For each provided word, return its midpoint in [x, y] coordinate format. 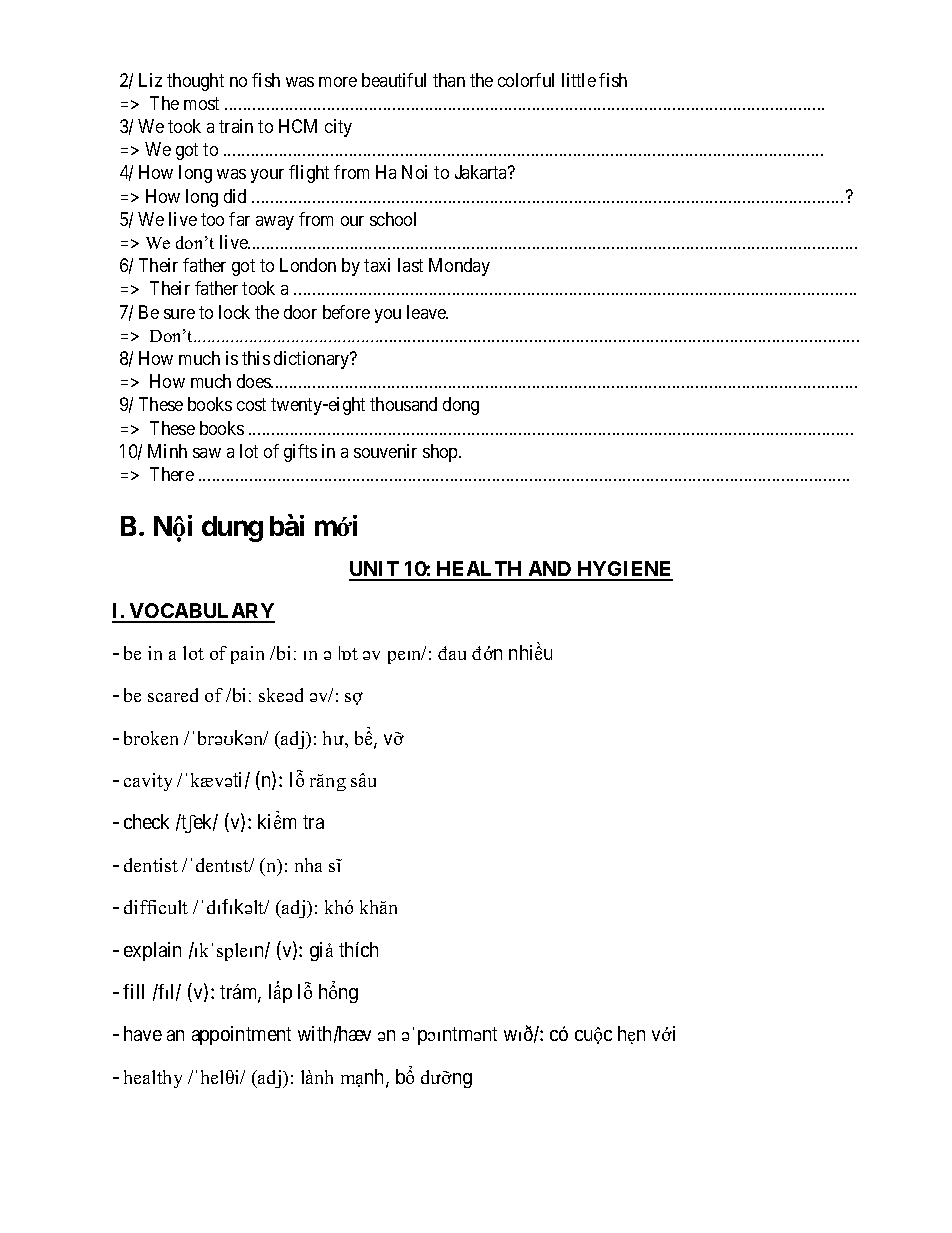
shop [441, 453]
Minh [167, 451]
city [338, 128]
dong [461, 406]
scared [173, 695]
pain [247, 655]
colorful [526, 80]
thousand [403, 404]
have [143, 1033]
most [201, 103]
